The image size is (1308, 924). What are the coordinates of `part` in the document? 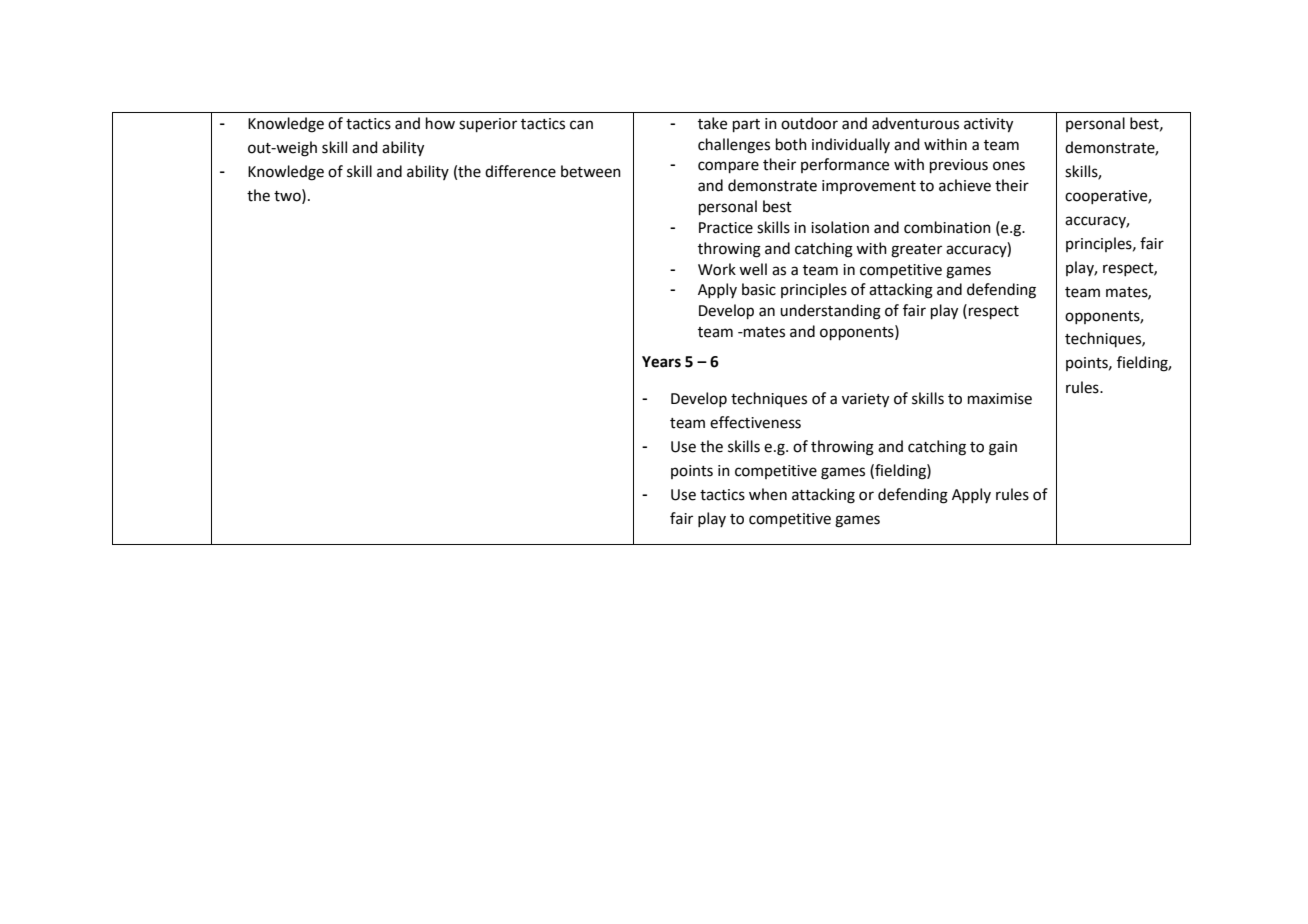 It's located at (746, 125).
